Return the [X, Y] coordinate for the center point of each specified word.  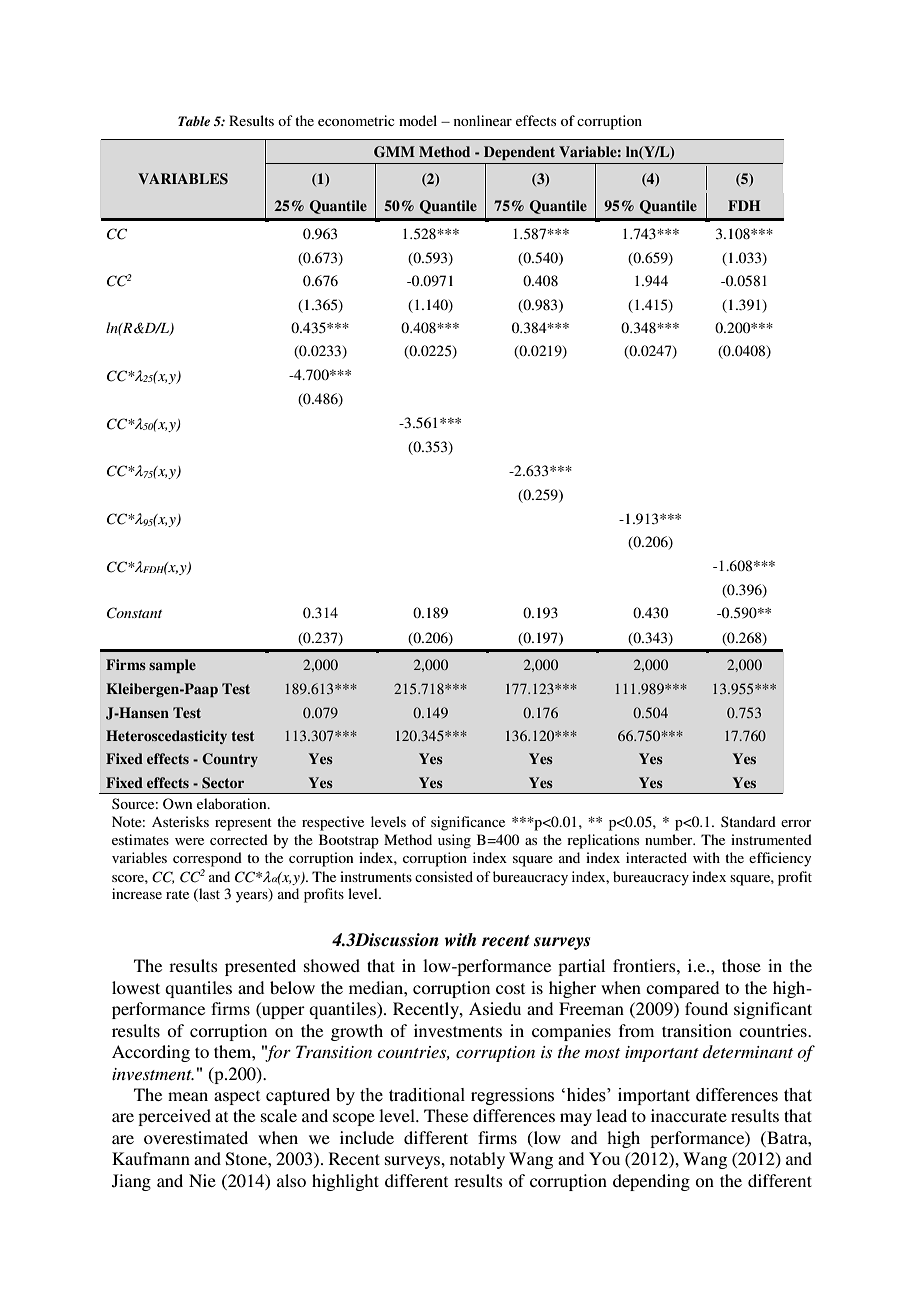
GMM [394, 152]
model [418, 120]
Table [194, 121]
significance [468, 823]
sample [172, 666]
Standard [748, 821]
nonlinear [483, 120]
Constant [134, 613]
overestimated [196, 1137]
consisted [444, 876]
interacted [656, 857]
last [208, 895]
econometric [356, 120]
